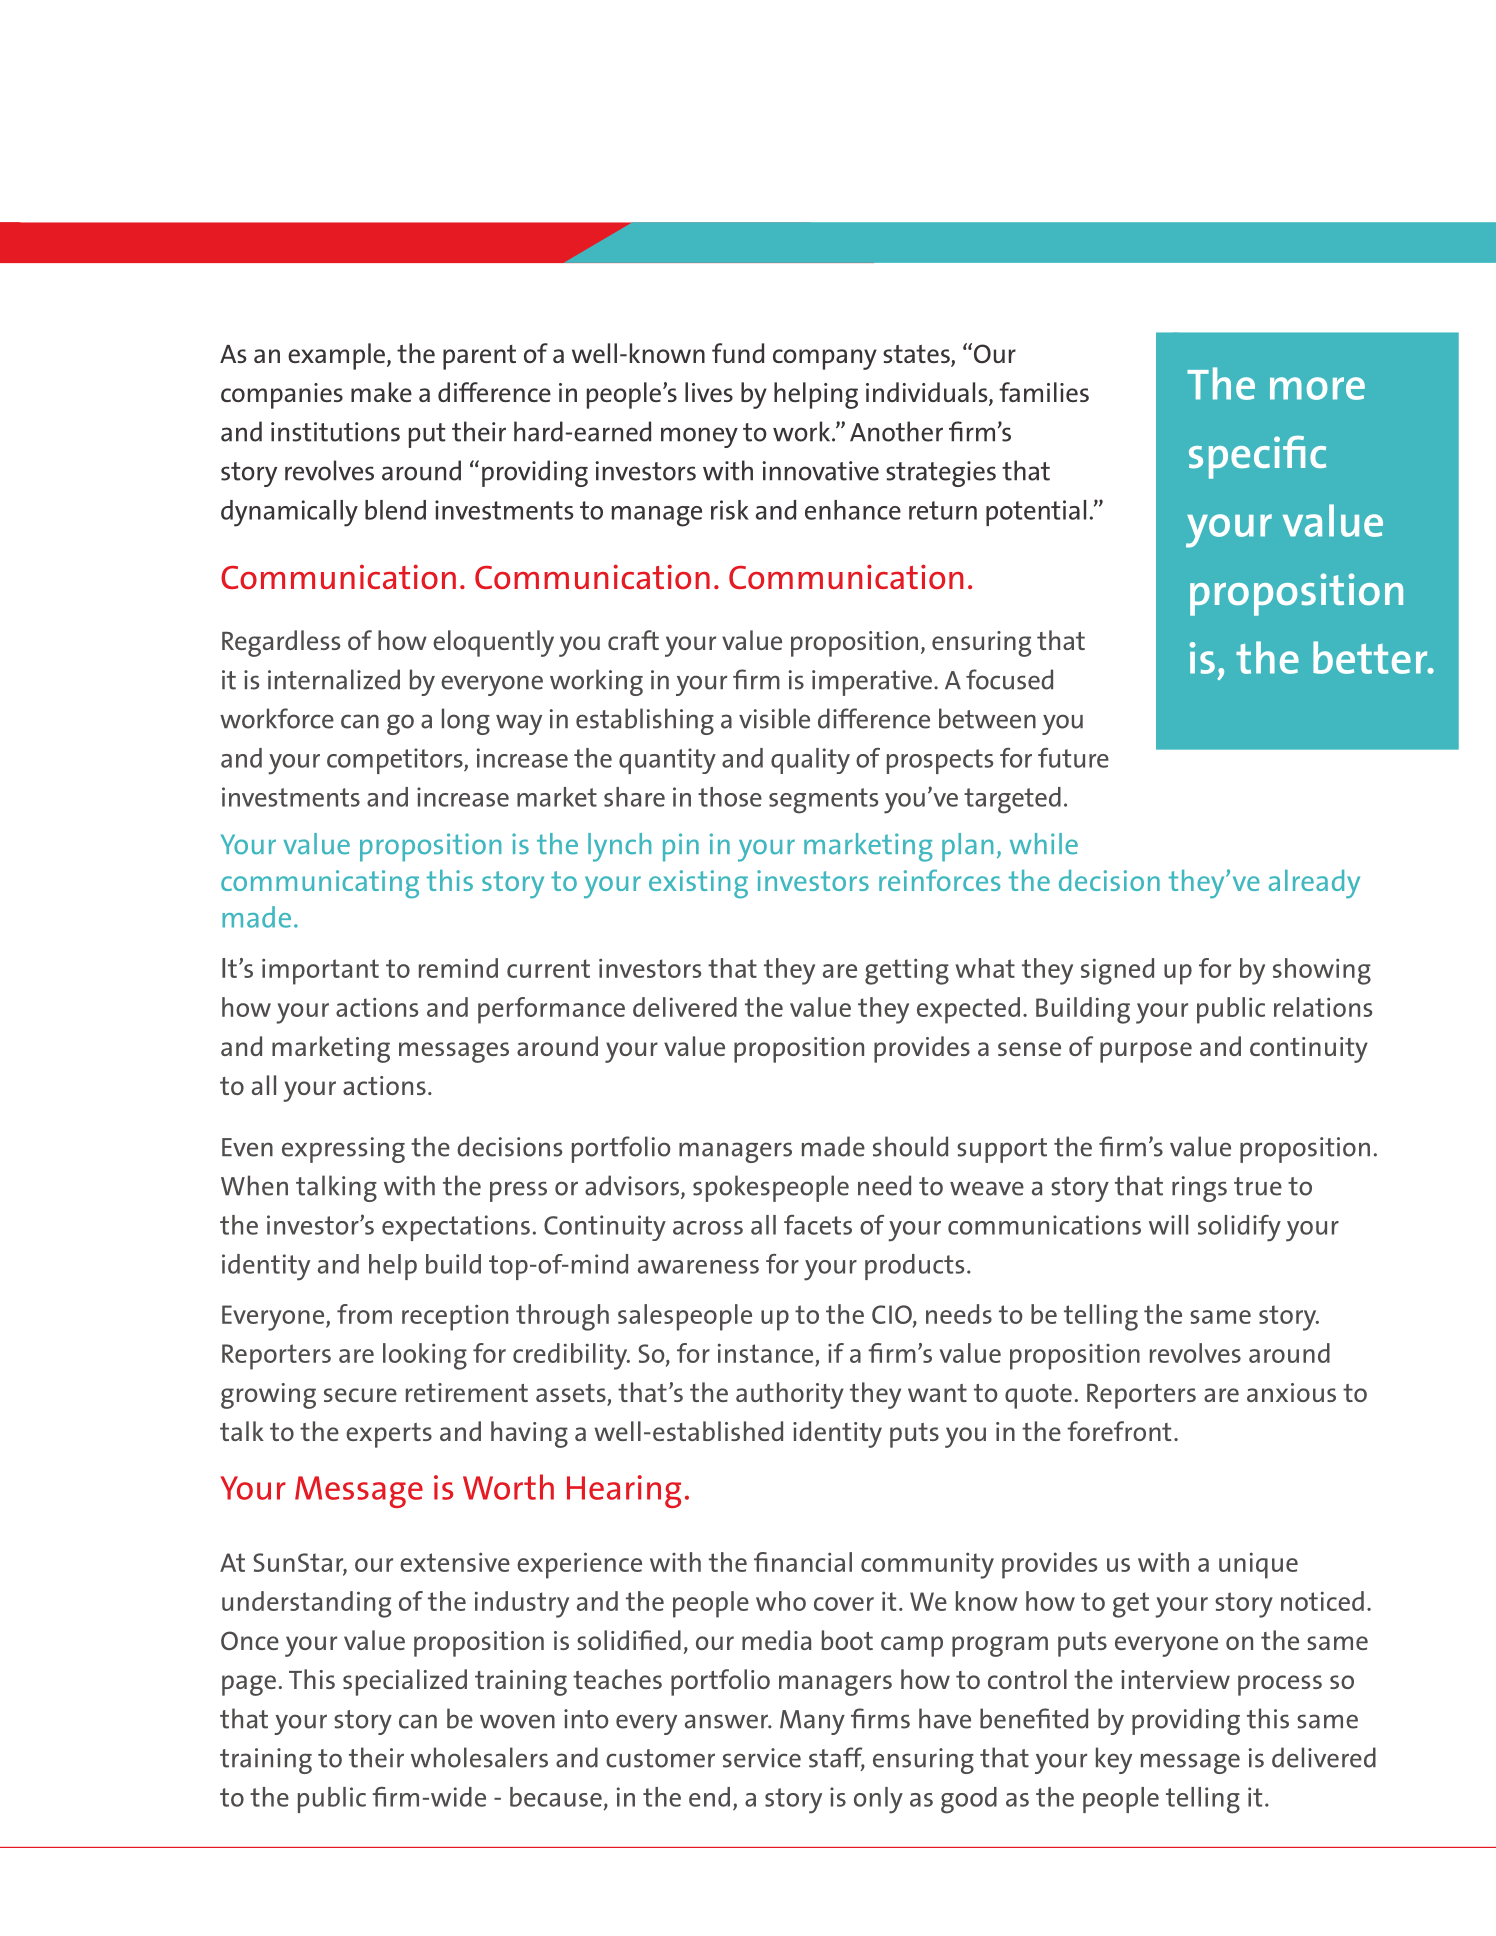  Describe the element at coordinates (479, 1757) in the screenshot. I see `wholesalers` at that location.
